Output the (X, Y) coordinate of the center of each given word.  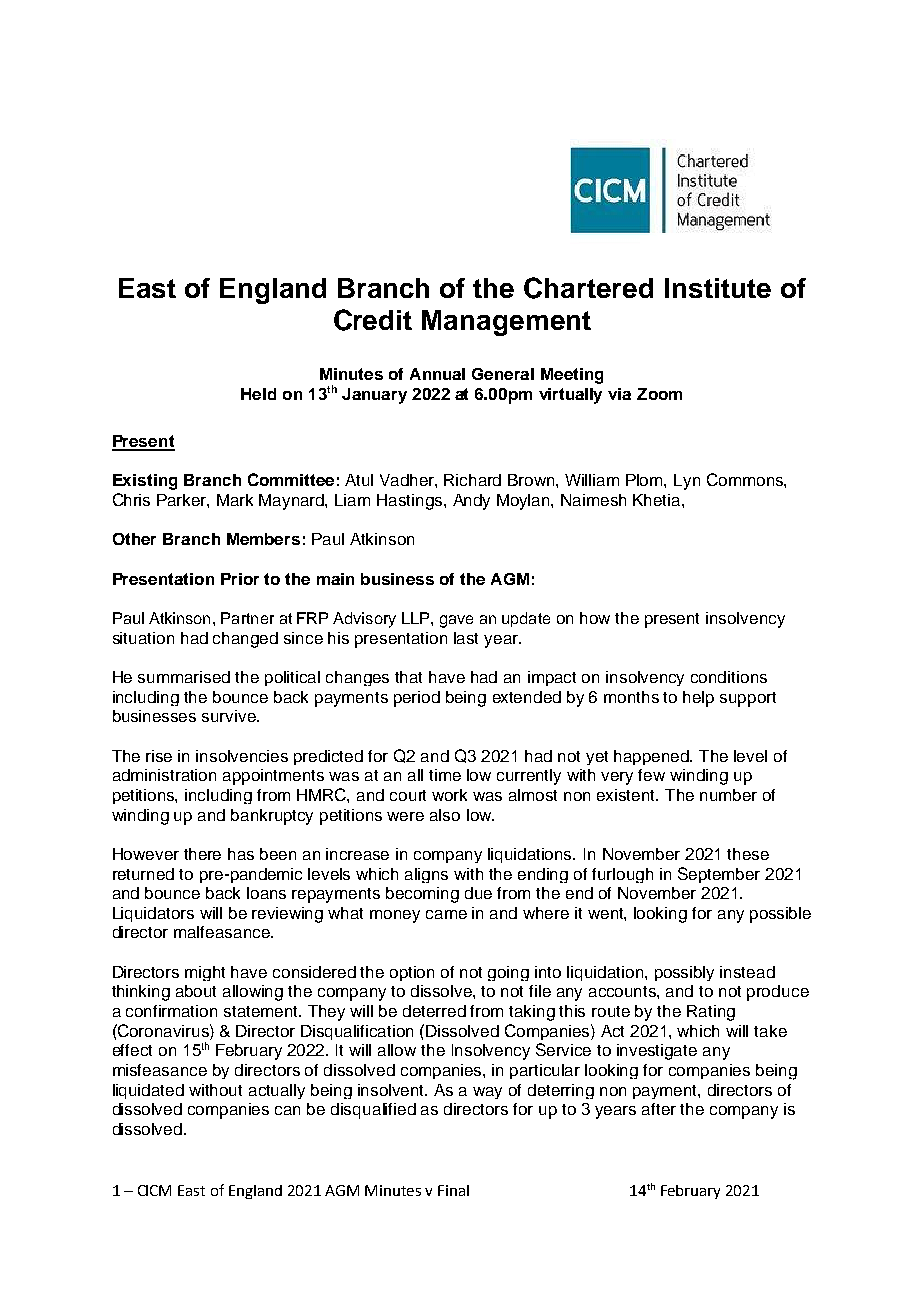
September (719, 875)
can (287, 1110)
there (202, 854)
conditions (729, 677)
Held (258, 394)
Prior (240, 579)
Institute (718, 288)
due (478, 893)
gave (456, 621)
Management (506, 323)
